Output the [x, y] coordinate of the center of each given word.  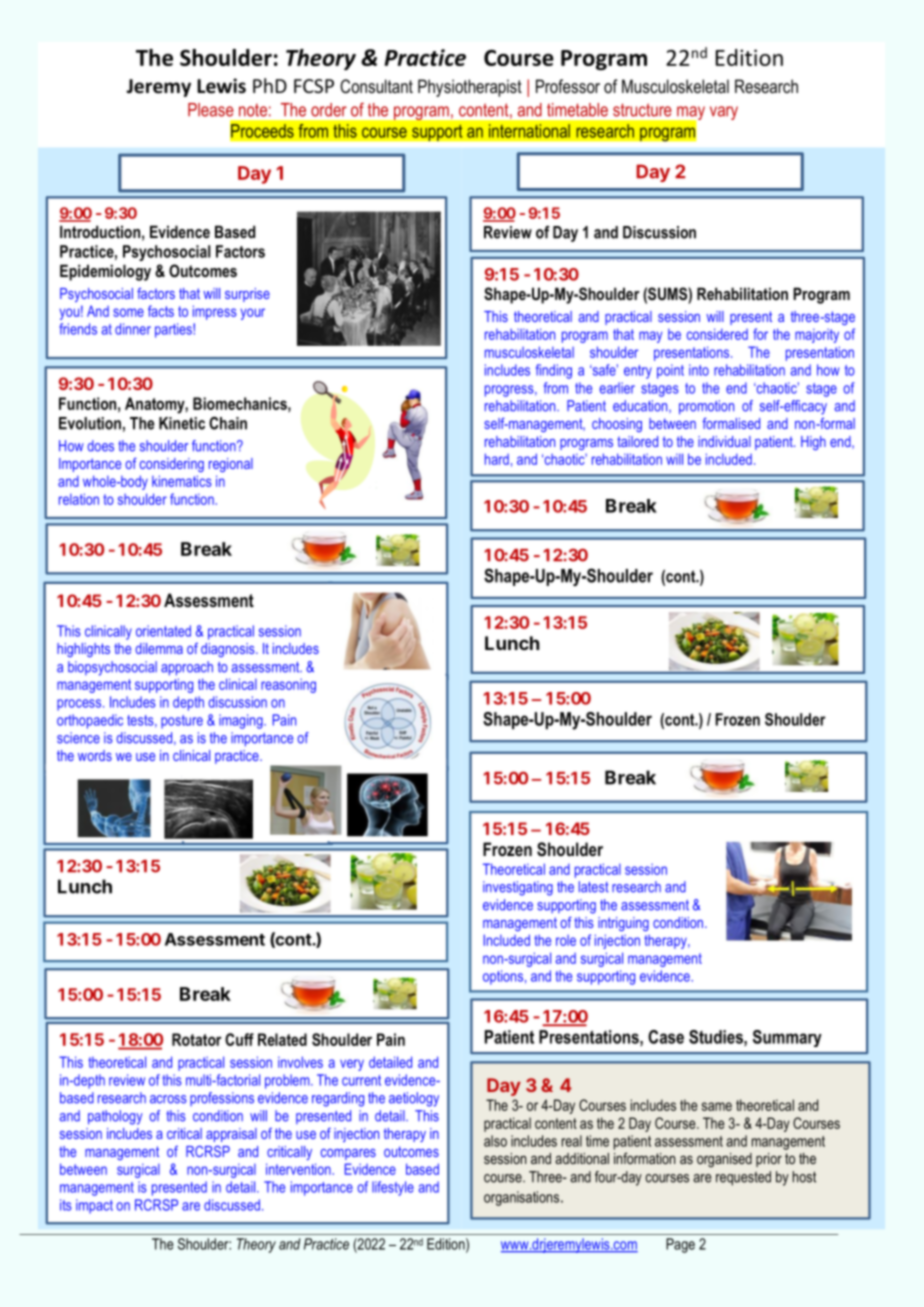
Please [211, 110]
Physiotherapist [470, 88]
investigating [518, 888]
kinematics [182, 481]
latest [594, 887]
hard [497, 459]
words [95, 755]
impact [94, 1206]
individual [724, 441]
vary [724, 113]
